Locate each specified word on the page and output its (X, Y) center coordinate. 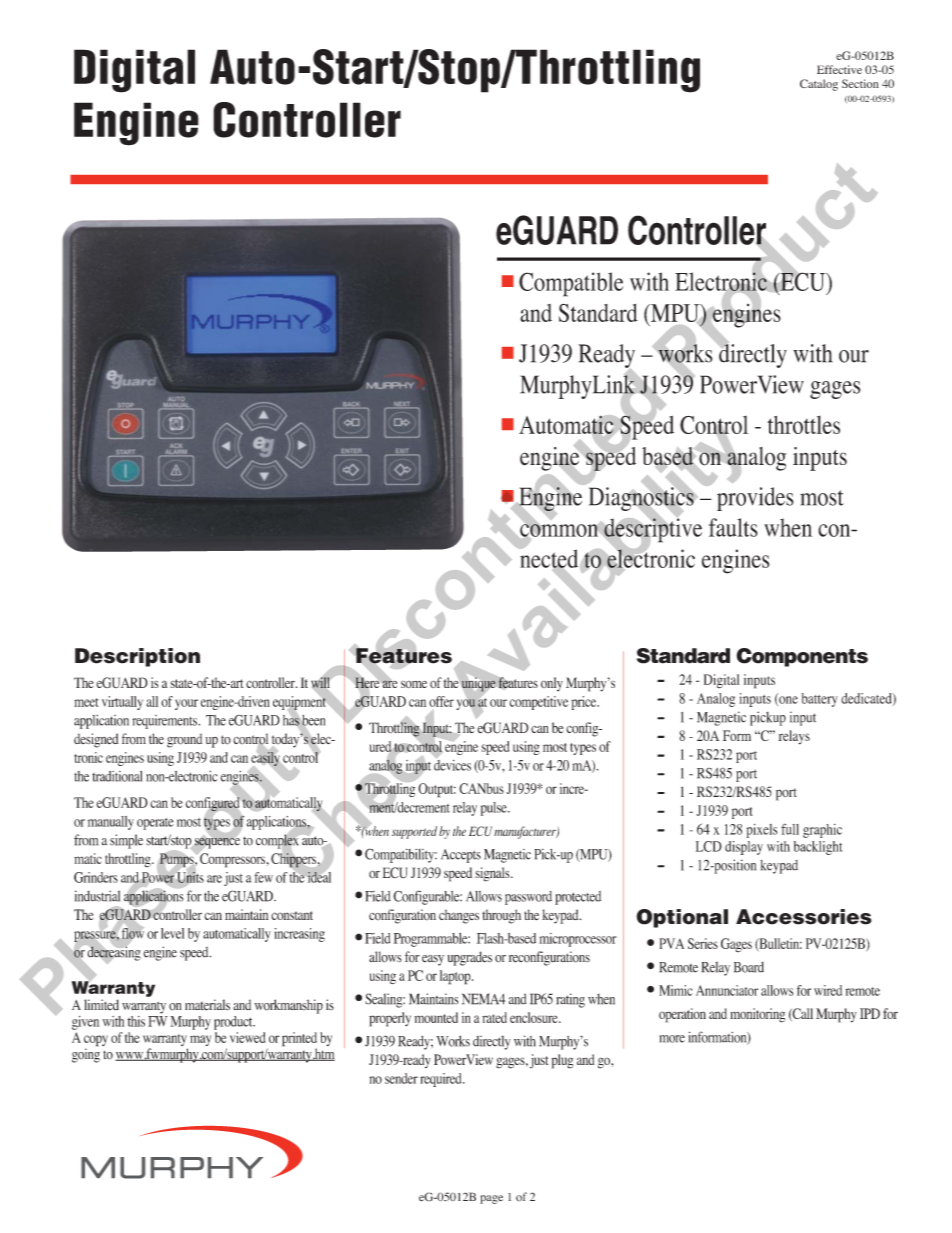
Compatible (571, 284)
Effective (839, 69)
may (200, 1040)
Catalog (819, 85)
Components (802, 657)
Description (137, 657)
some (414, 684)
